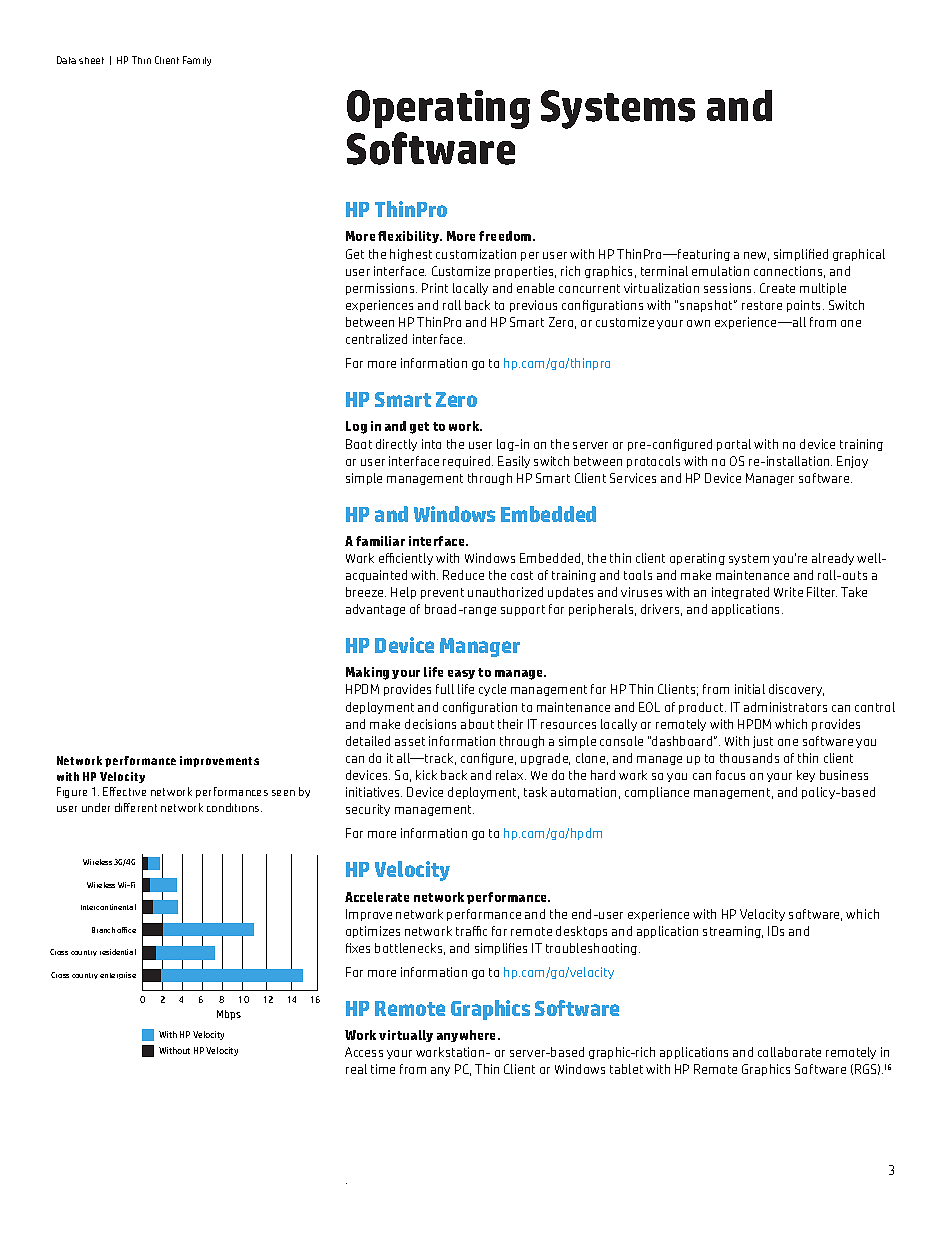 The height and width of the screenshot is (1233, 952). Describe the element at coordinates (380, 541) in the screenshot. I see `familiar` at that location.
